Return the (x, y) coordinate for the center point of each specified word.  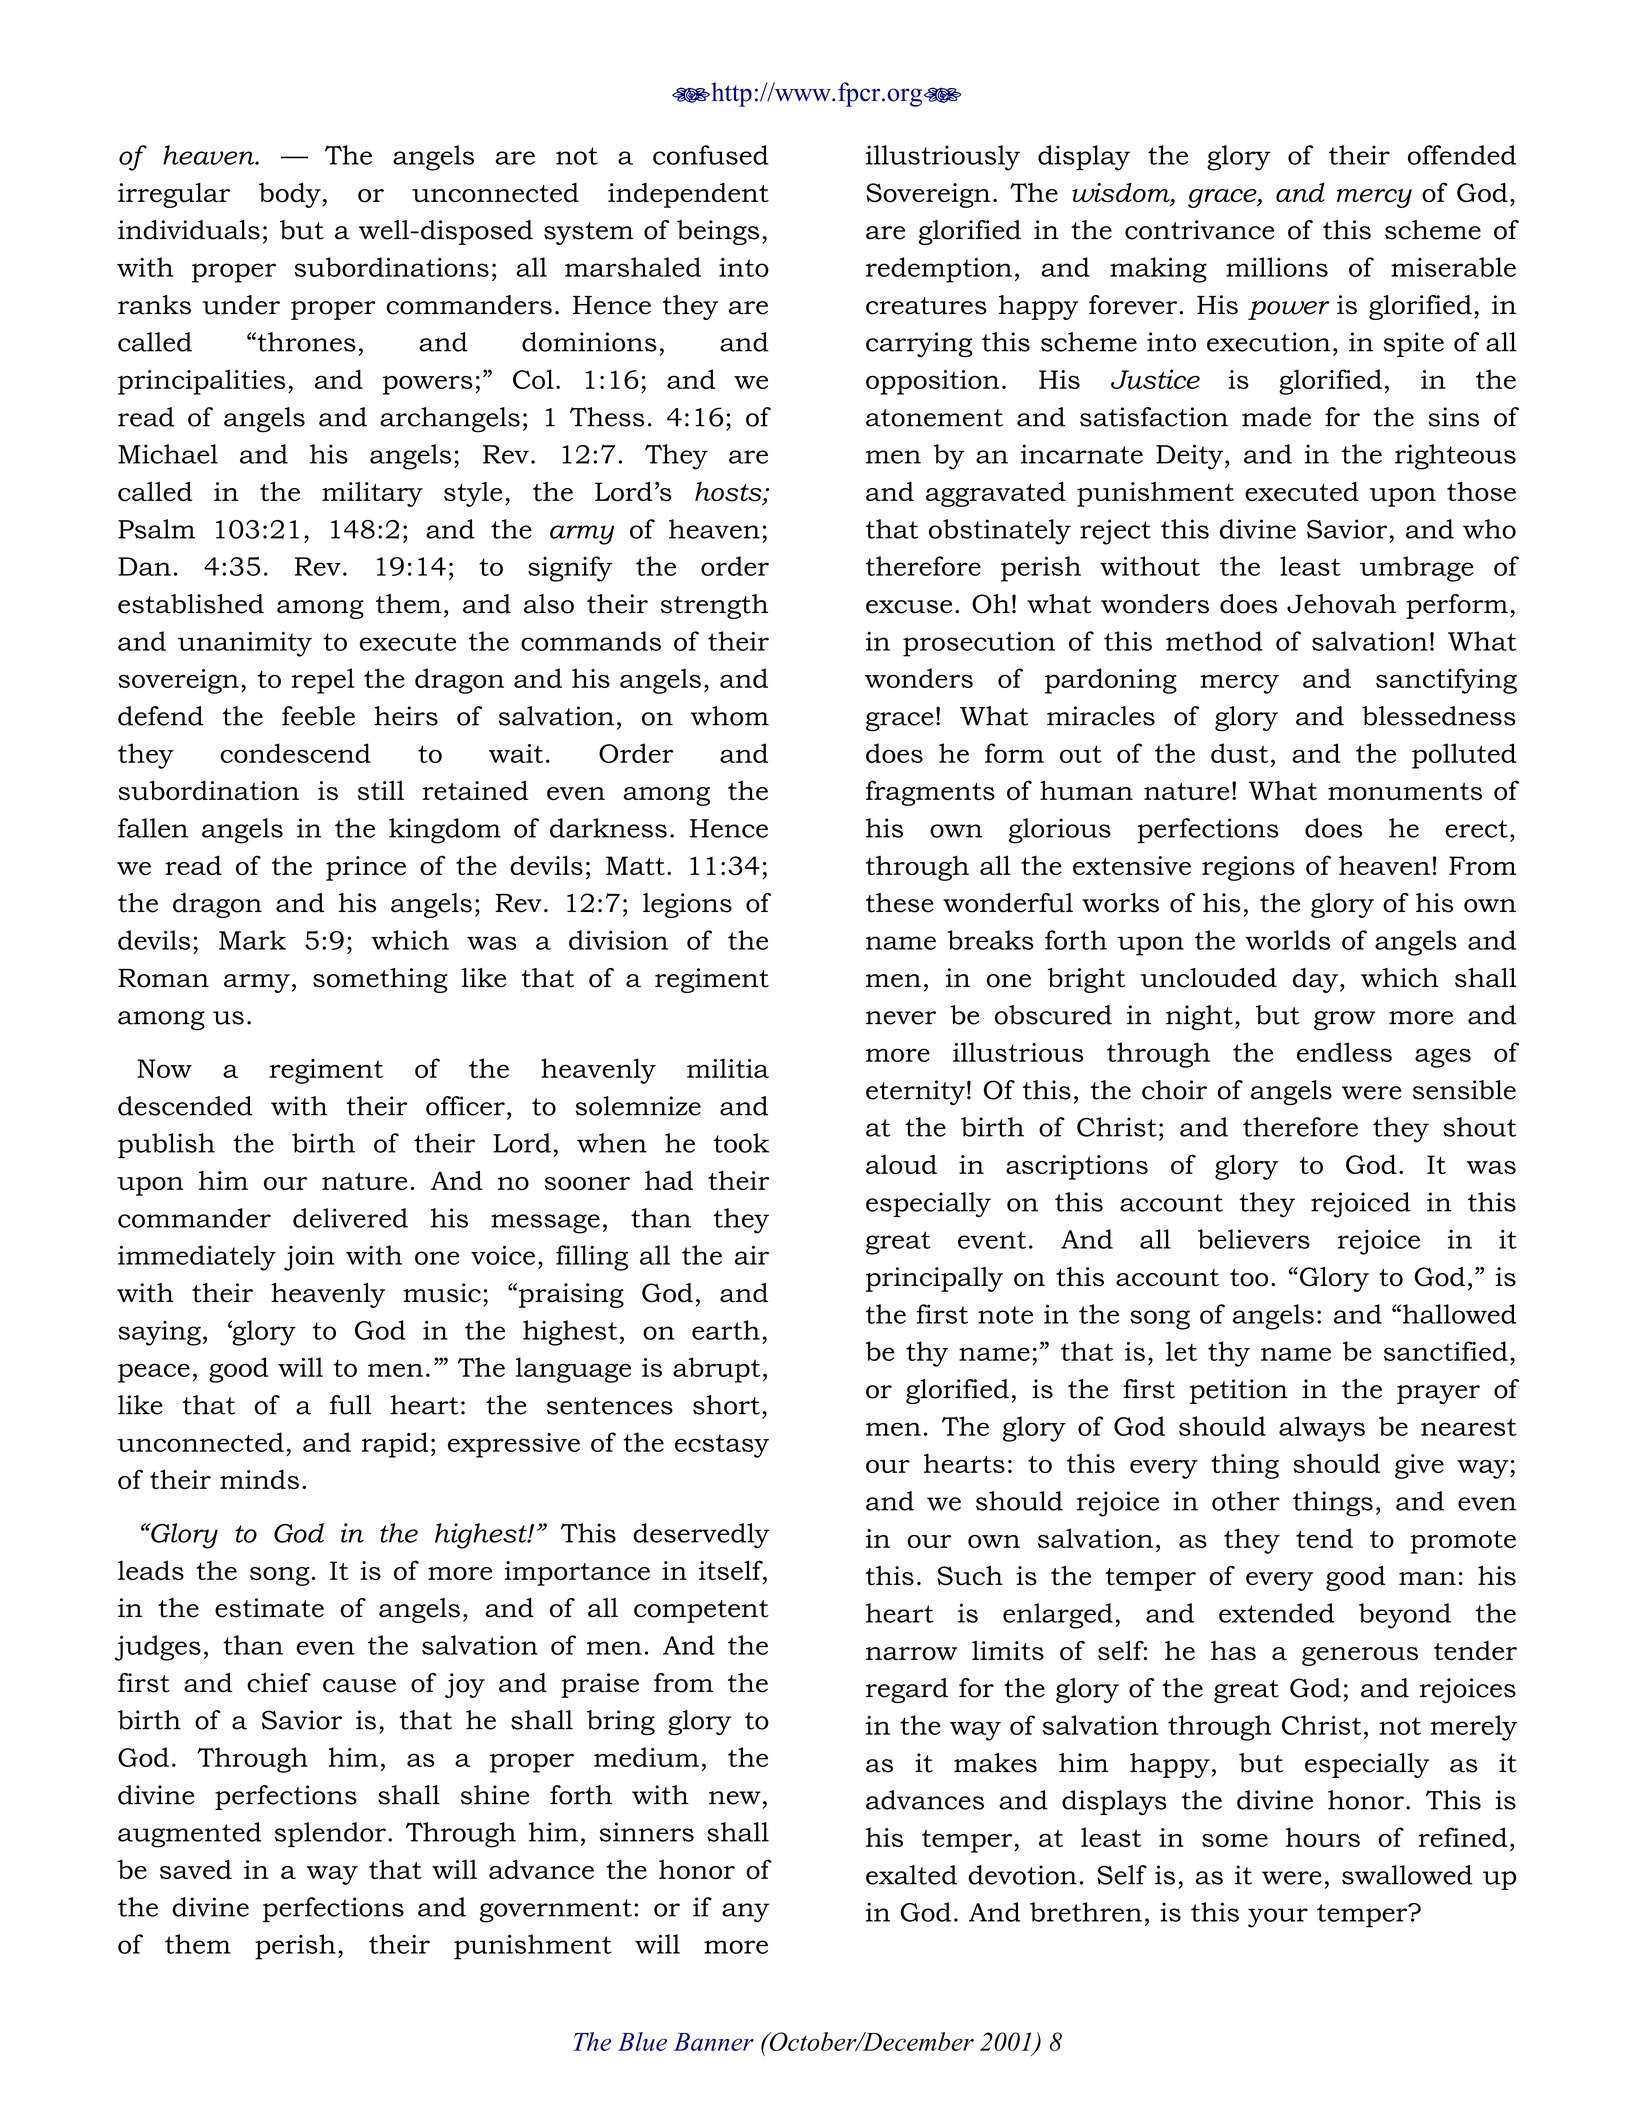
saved (196, 1869)
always (1322, 1429)
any (745, 1913)
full (351, 1405)
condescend (295, 753)
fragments (930, 793)
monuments (1405, 791)
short (726, 1405)
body (290, 195)
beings (718, 232)
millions (1277, 267)
